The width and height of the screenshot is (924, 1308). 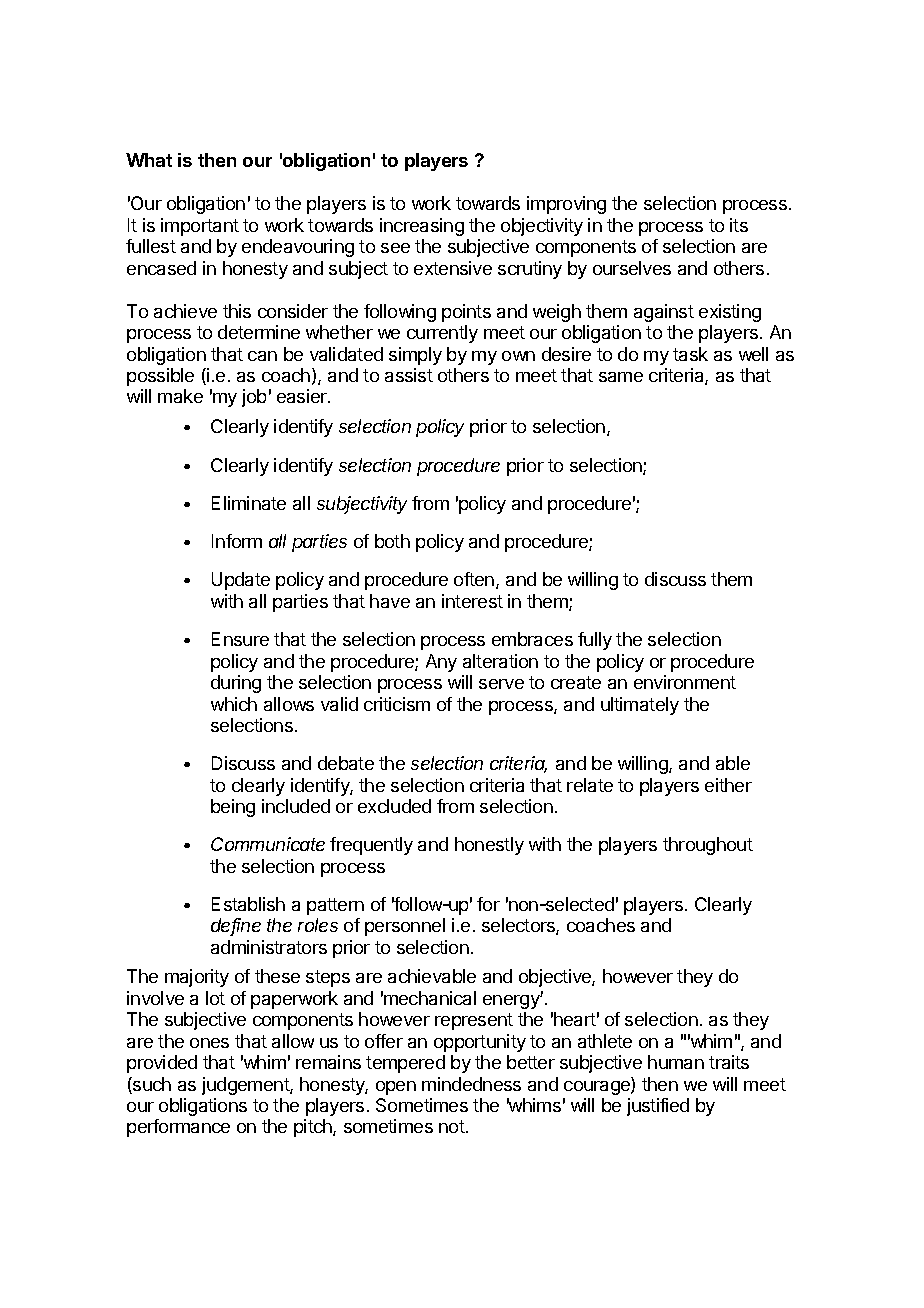 I want to click on both, so click(x=392, y=541).
